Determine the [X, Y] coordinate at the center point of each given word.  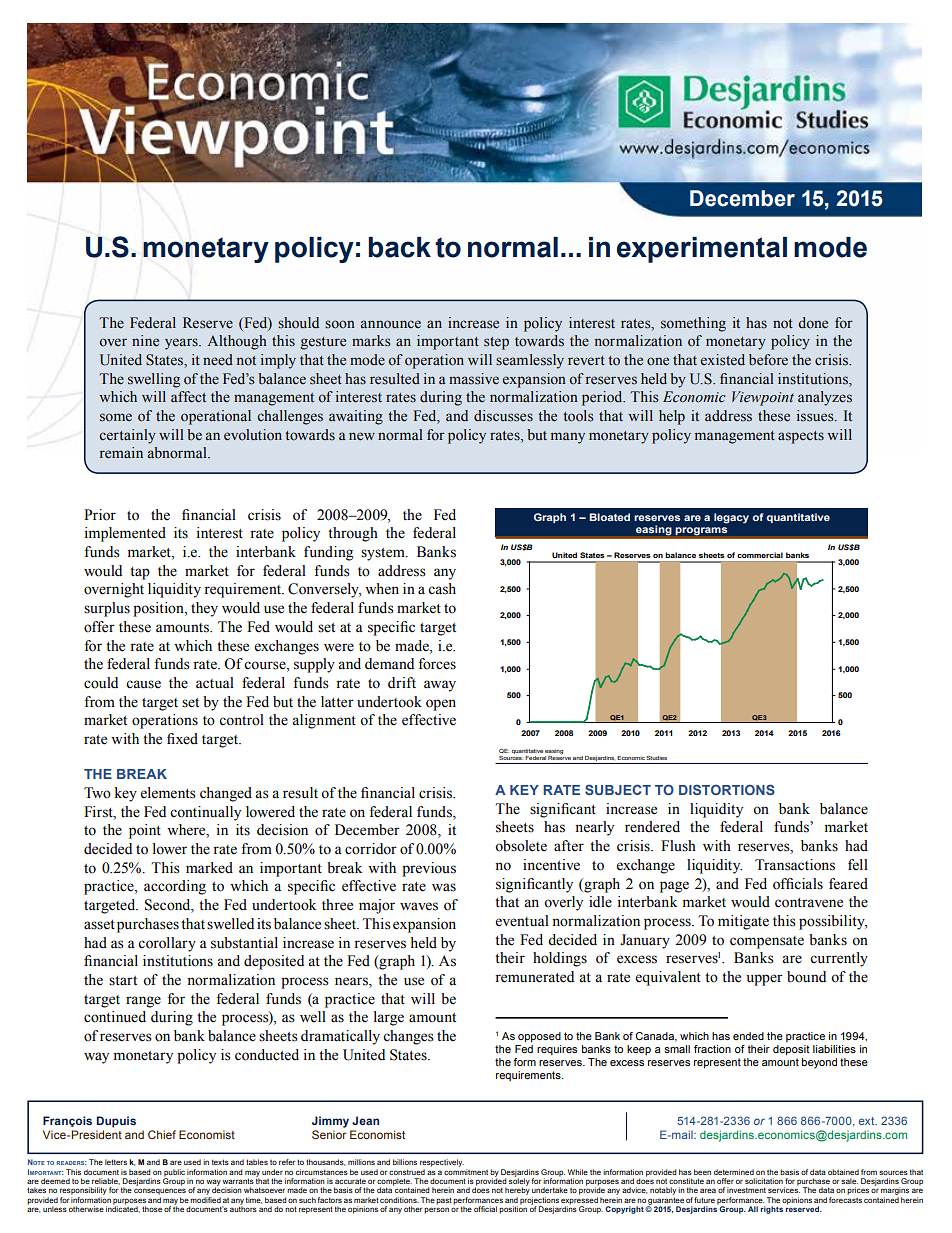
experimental [702, 250]
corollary [167, 944]
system [384, 554]
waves [419, 906]
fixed [182, 739]
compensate [767, 942]
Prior [100, 515]
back [400, 247]
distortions [727, 789]
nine [145, 341]
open [441, 705]
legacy [731, 518]
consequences [160, 1191]
